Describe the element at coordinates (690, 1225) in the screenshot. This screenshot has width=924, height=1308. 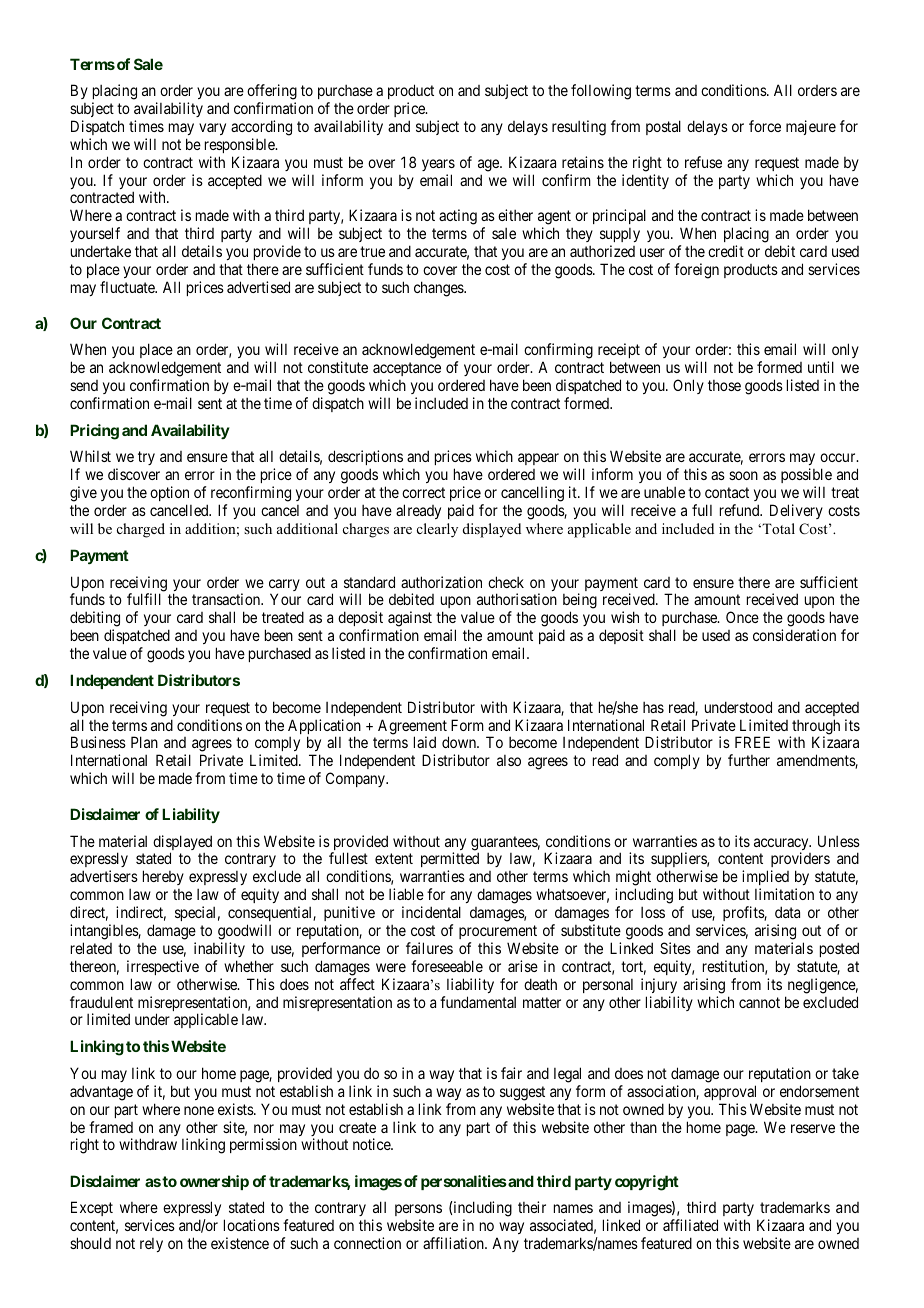
I see `affiliated` at that location.
